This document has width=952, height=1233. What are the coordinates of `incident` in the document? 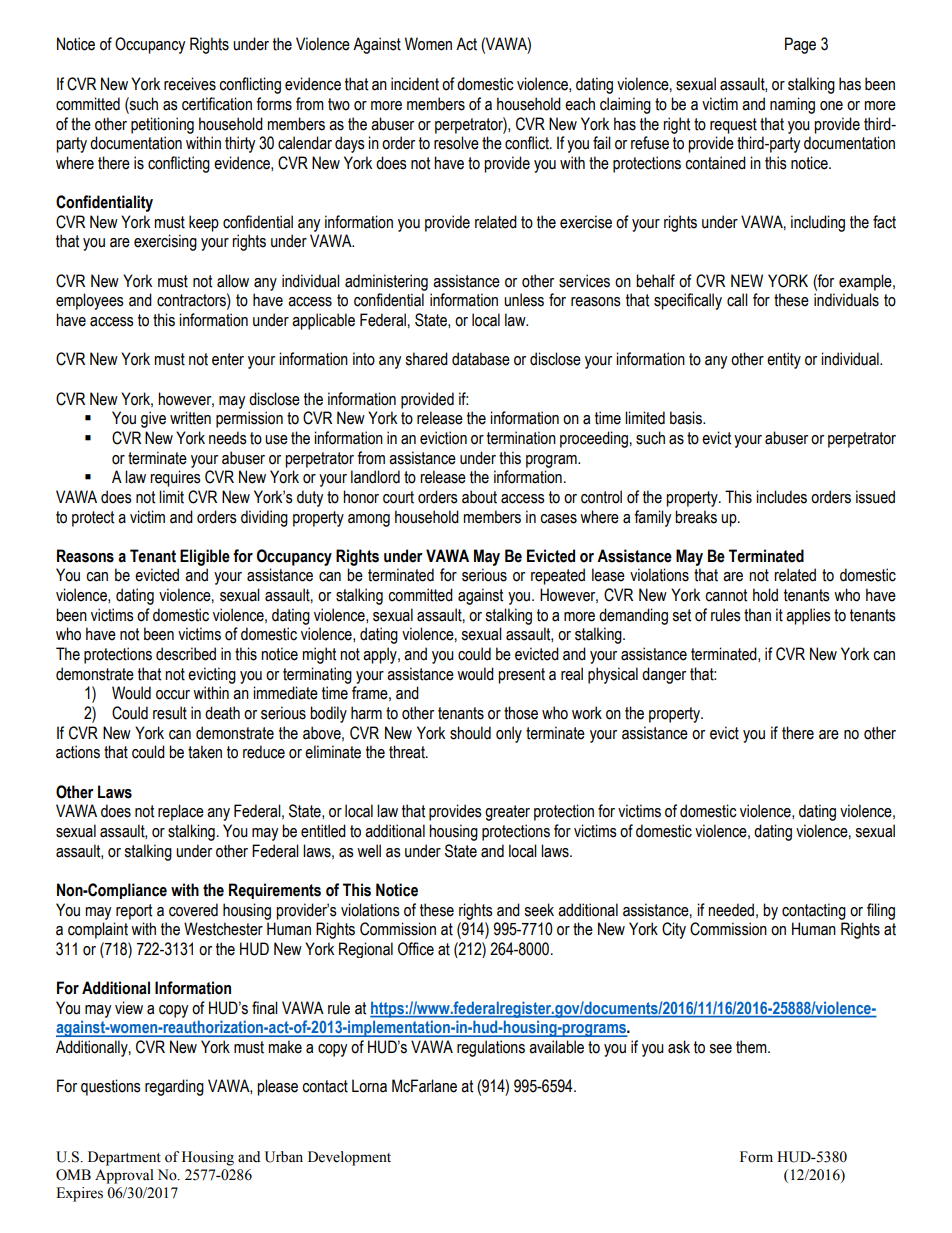 It's located at (415, 84).
